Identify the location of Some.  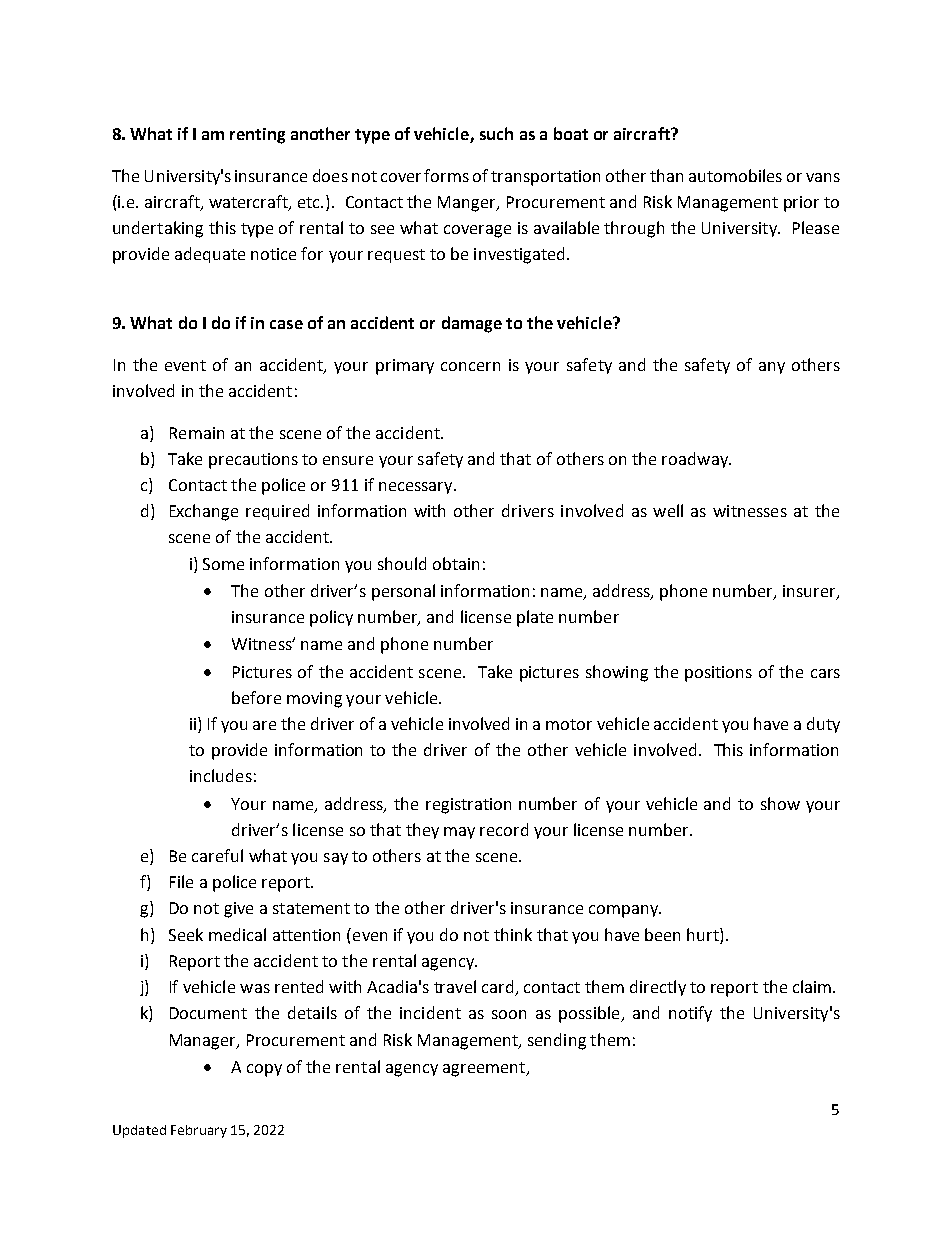
(223, 564).
